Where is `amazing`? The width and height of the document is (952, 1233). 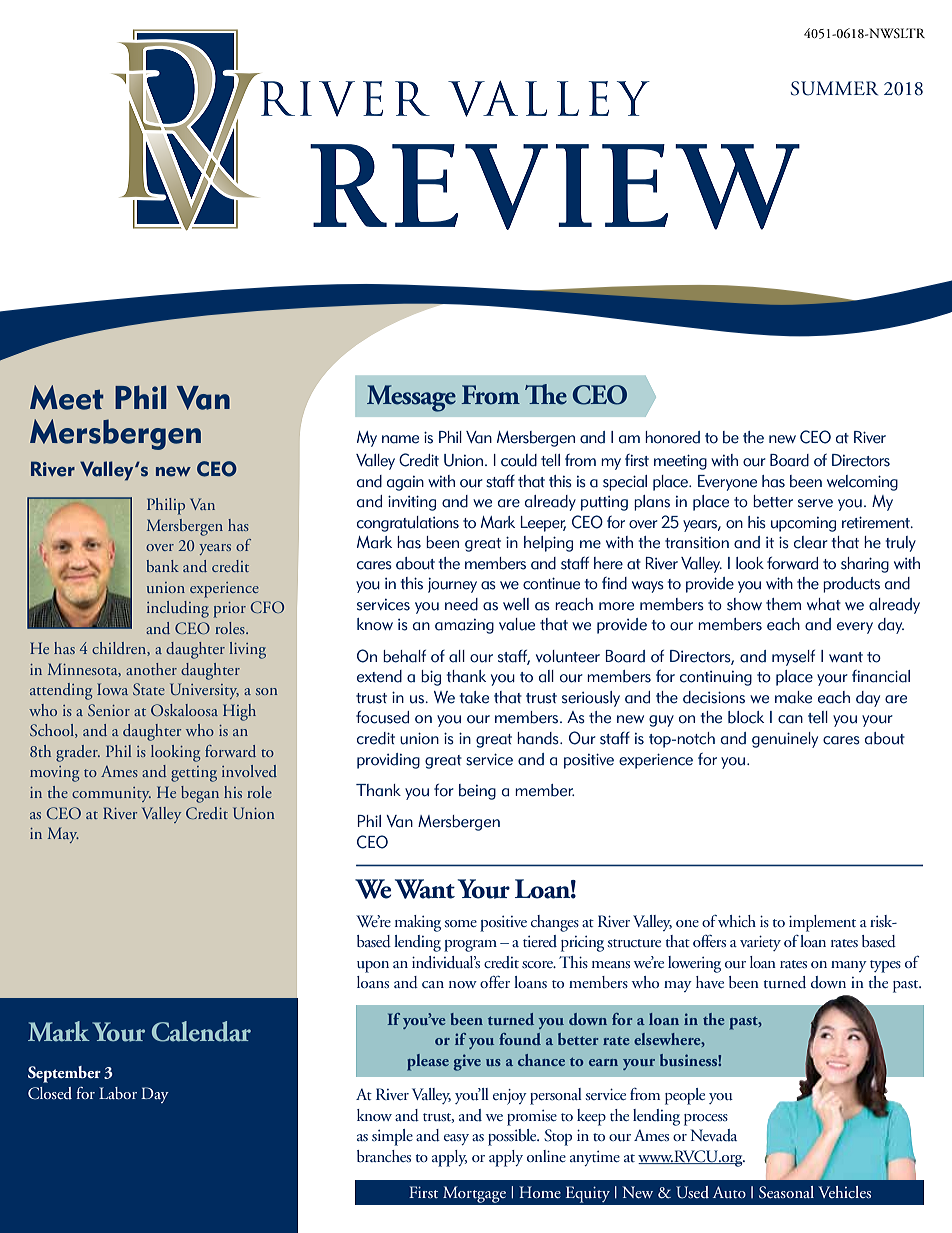 amazing is located at coordinates (464, 626).
